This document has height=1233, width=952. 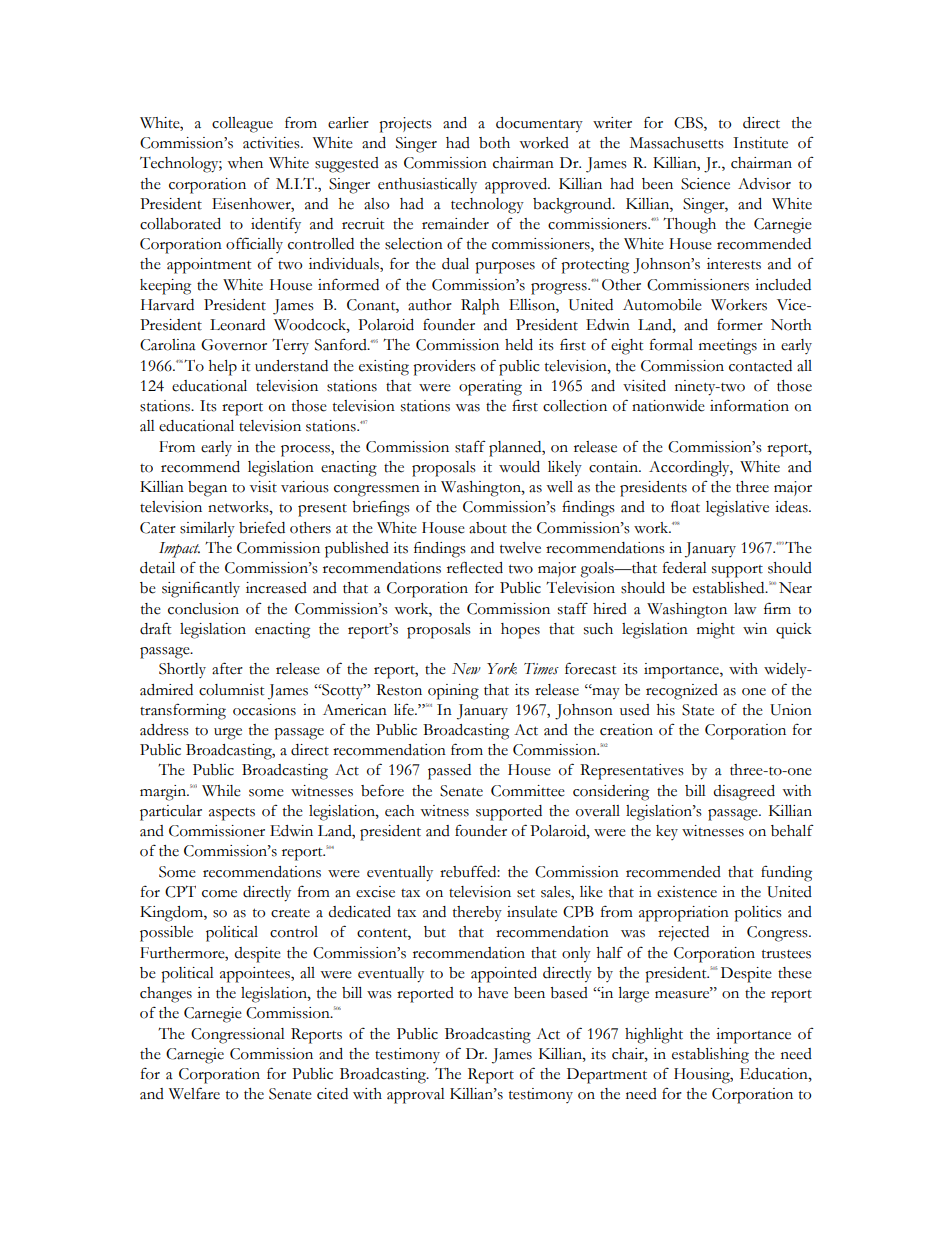 What do you see at coordinates (203, 609) in the document?
I see `conclusion` at bounding box center [203, 609].
